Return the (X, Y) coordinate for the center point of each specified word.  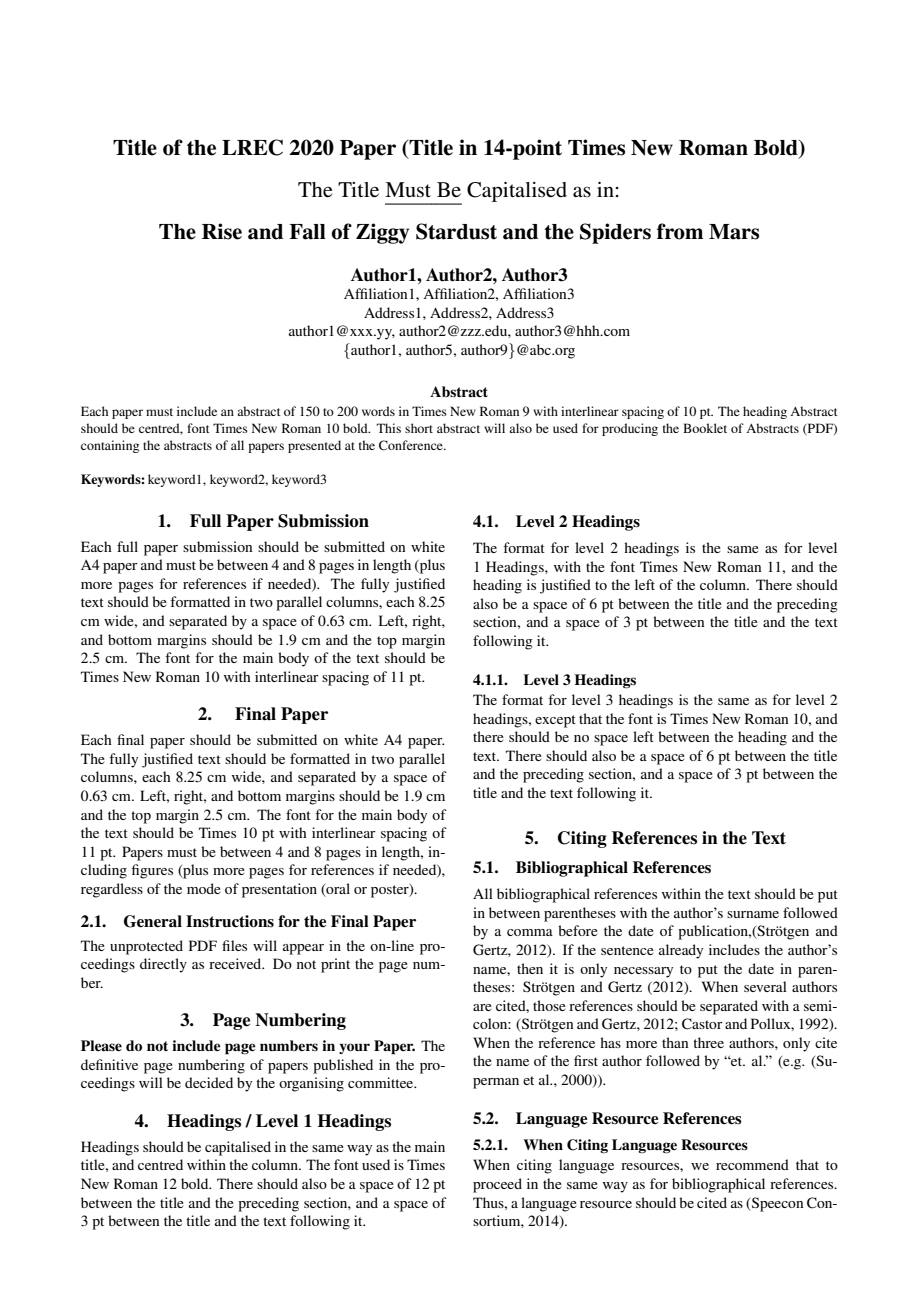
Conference (412, 445)
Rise (222, 231)
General (153, 921)
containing (110, 446)
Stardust (456, 231)
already (681, 951)
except (555, 721)
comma (530, 932)
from (680, 231)
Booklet (705, 428)
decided (209, 1082)
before (578, 930)
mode (204, 888)
